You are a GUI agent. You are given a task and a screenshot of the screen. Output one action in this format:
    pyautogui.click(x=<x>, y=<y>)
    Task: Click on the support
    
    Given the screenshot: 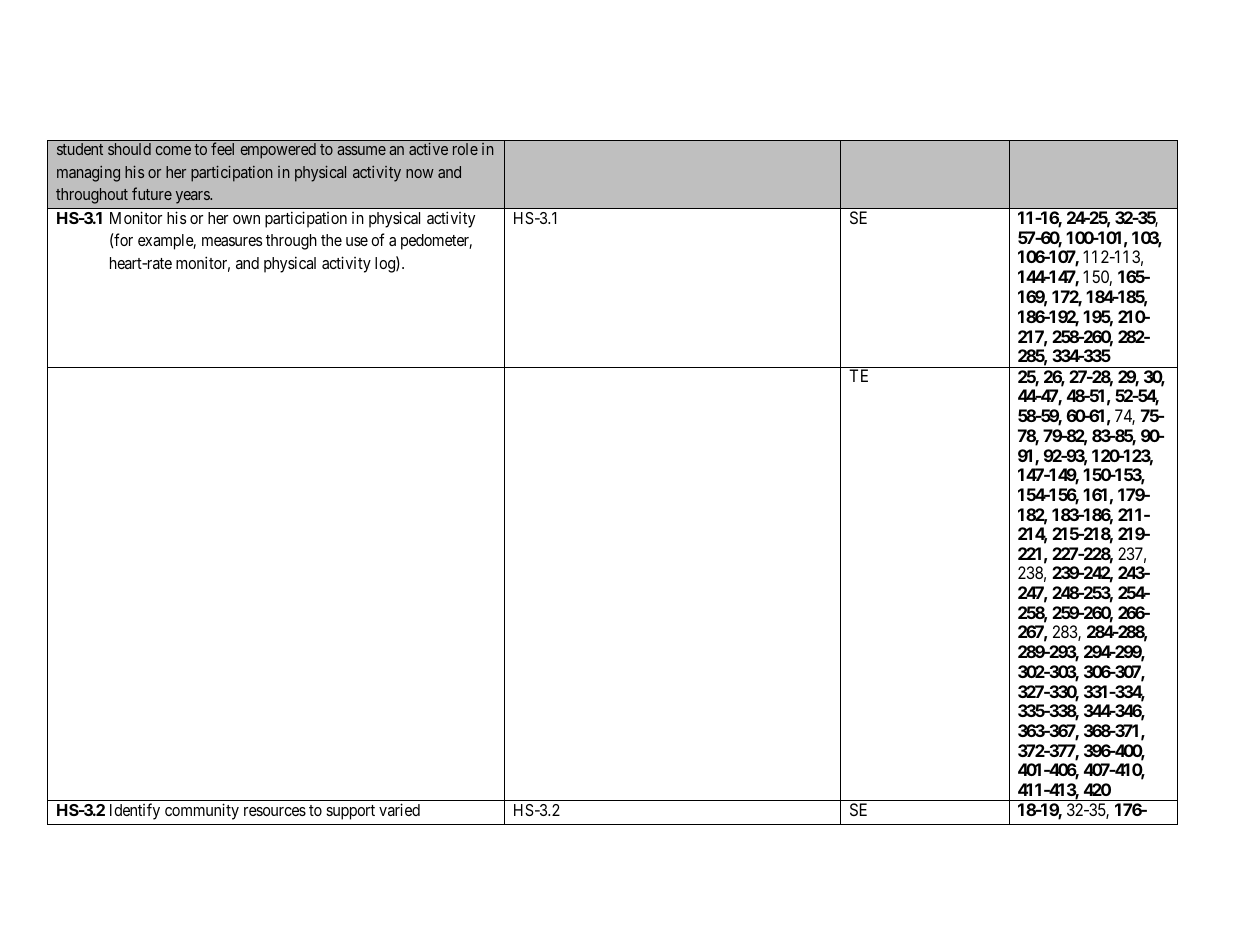 What is the action you would take?
    pyautogui.click(x=350, y=812)
